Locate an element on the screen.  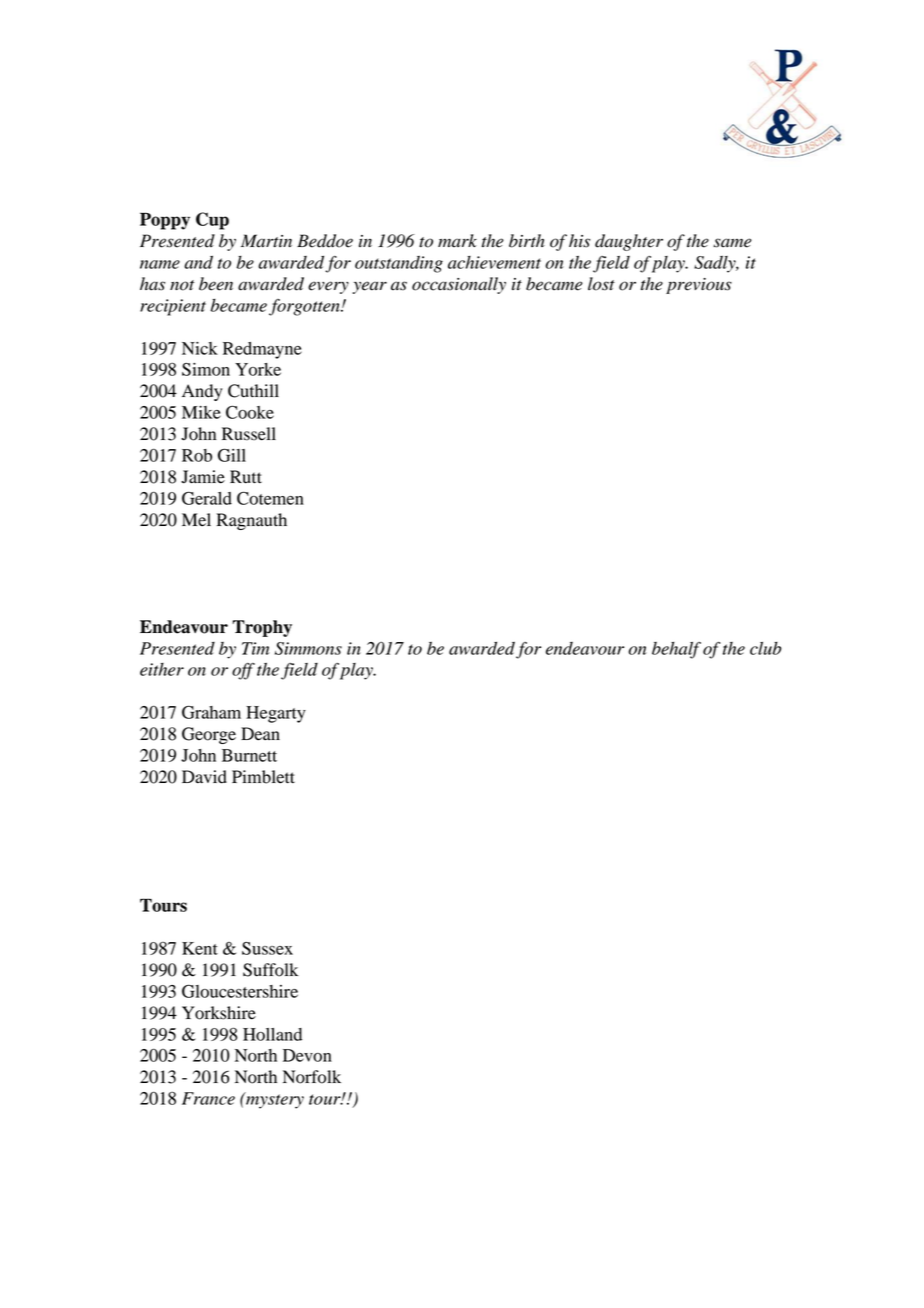
Gill is located at coordinates (232, 455).
